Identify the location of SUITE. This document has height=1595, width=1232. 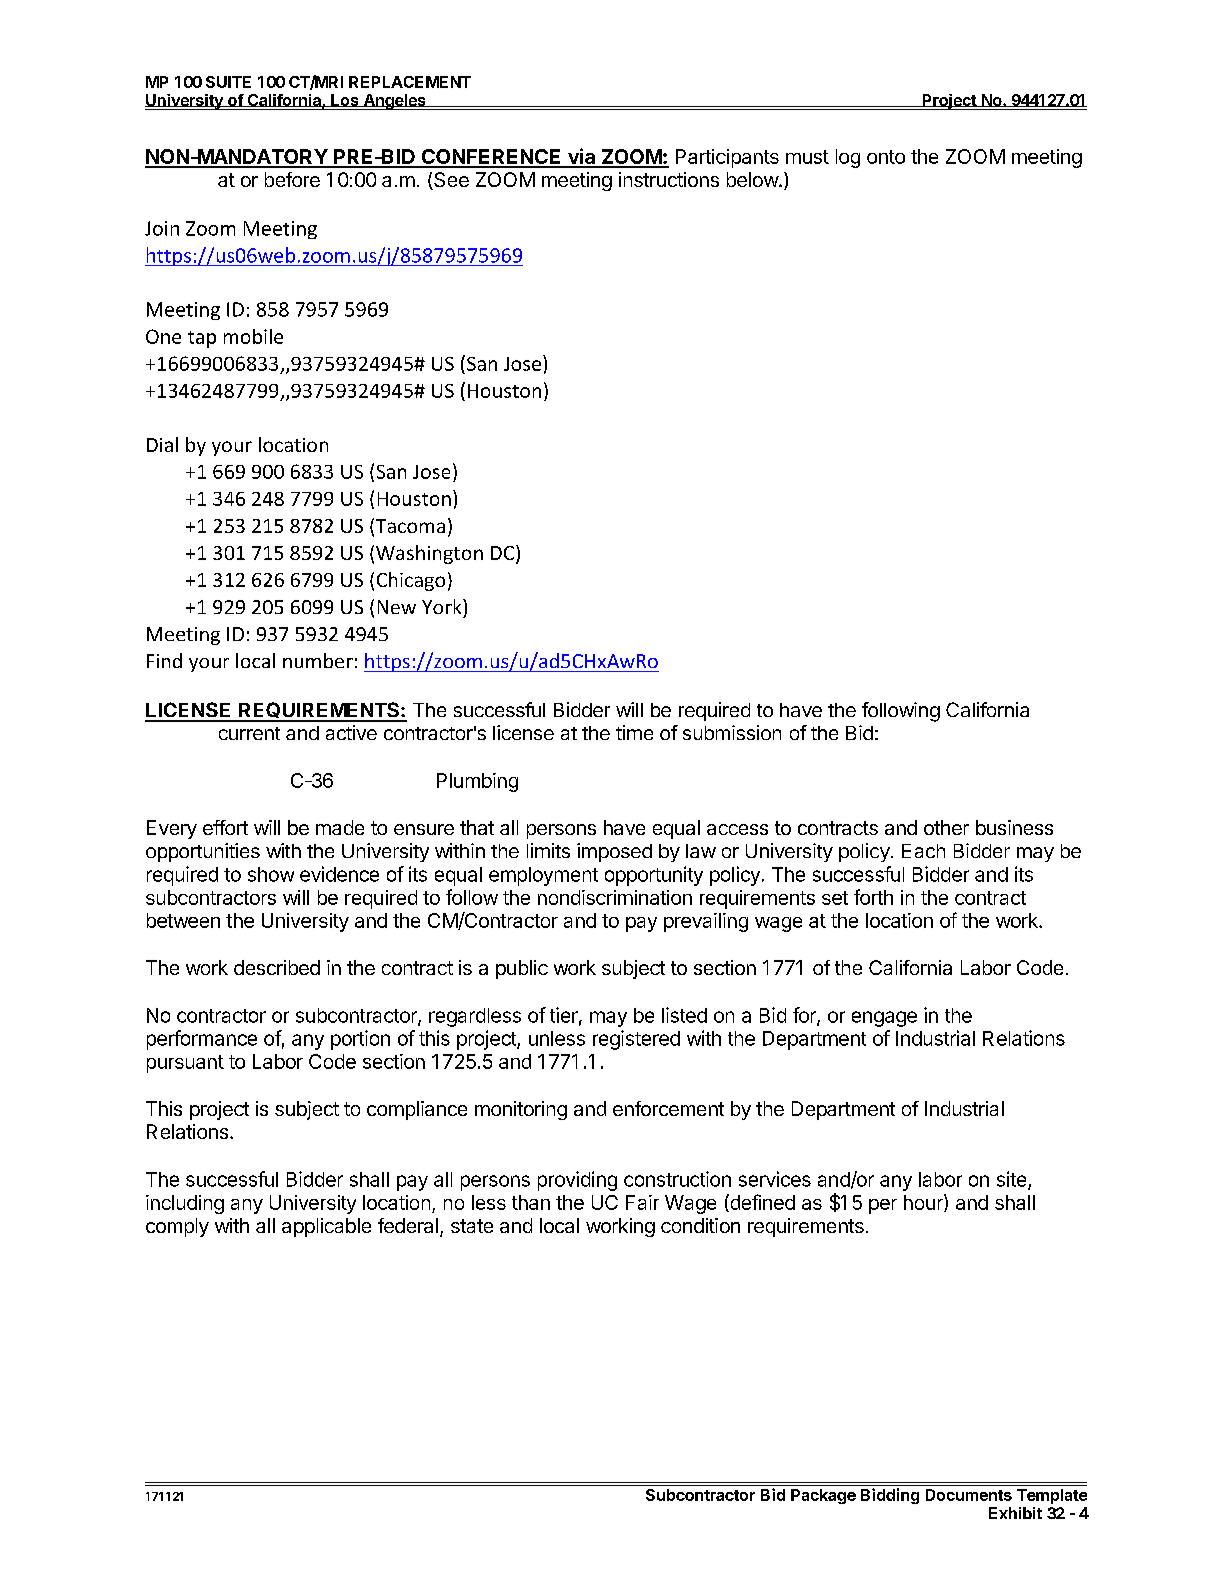
(228, 82).
